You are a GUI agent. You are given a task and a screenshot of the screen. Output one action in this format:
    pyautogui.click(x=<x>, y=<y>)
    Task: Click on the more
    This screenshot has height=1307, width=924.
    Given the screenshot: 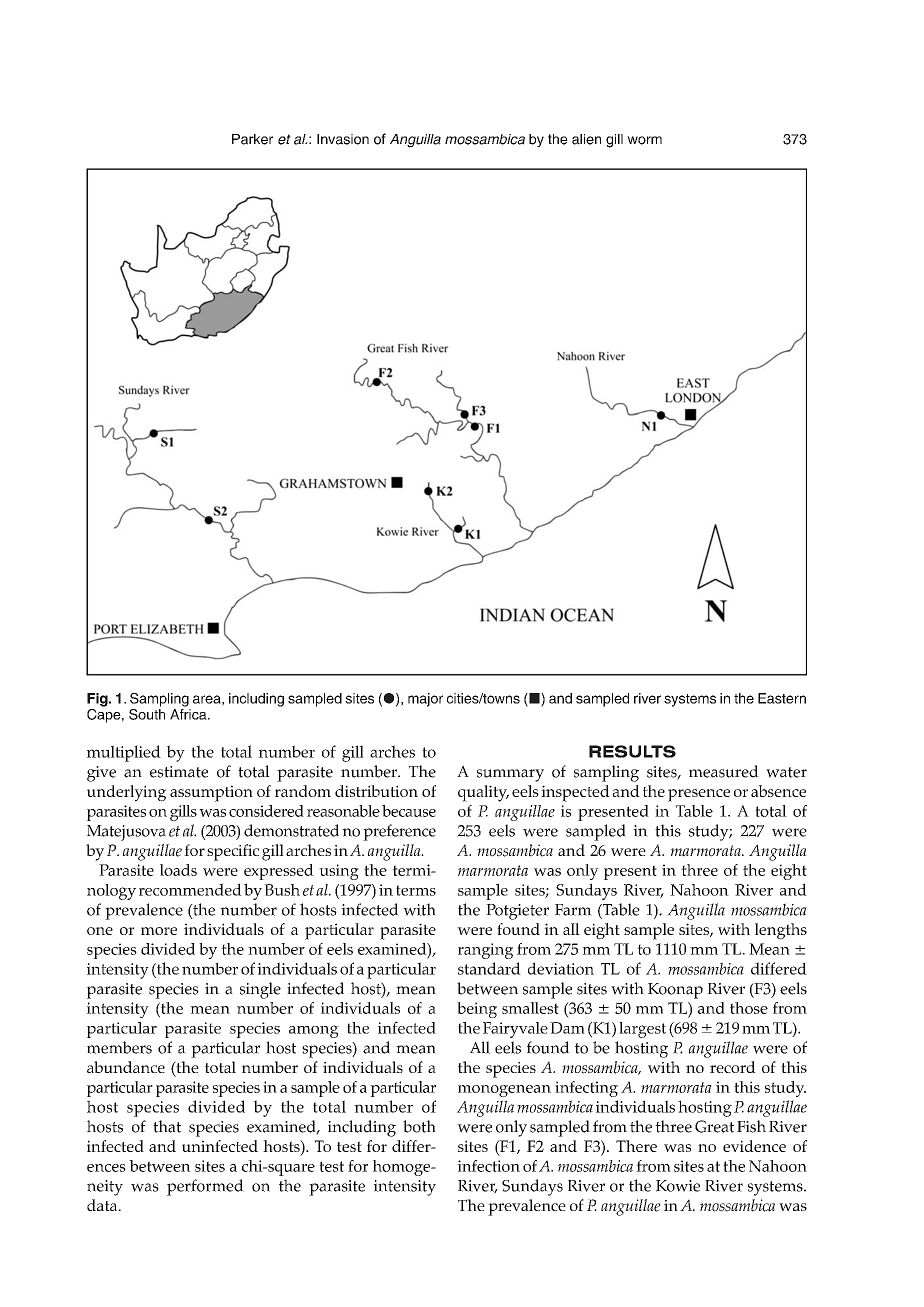 What is the action you would take?
    pyautogui.click(x=159, y=931)
